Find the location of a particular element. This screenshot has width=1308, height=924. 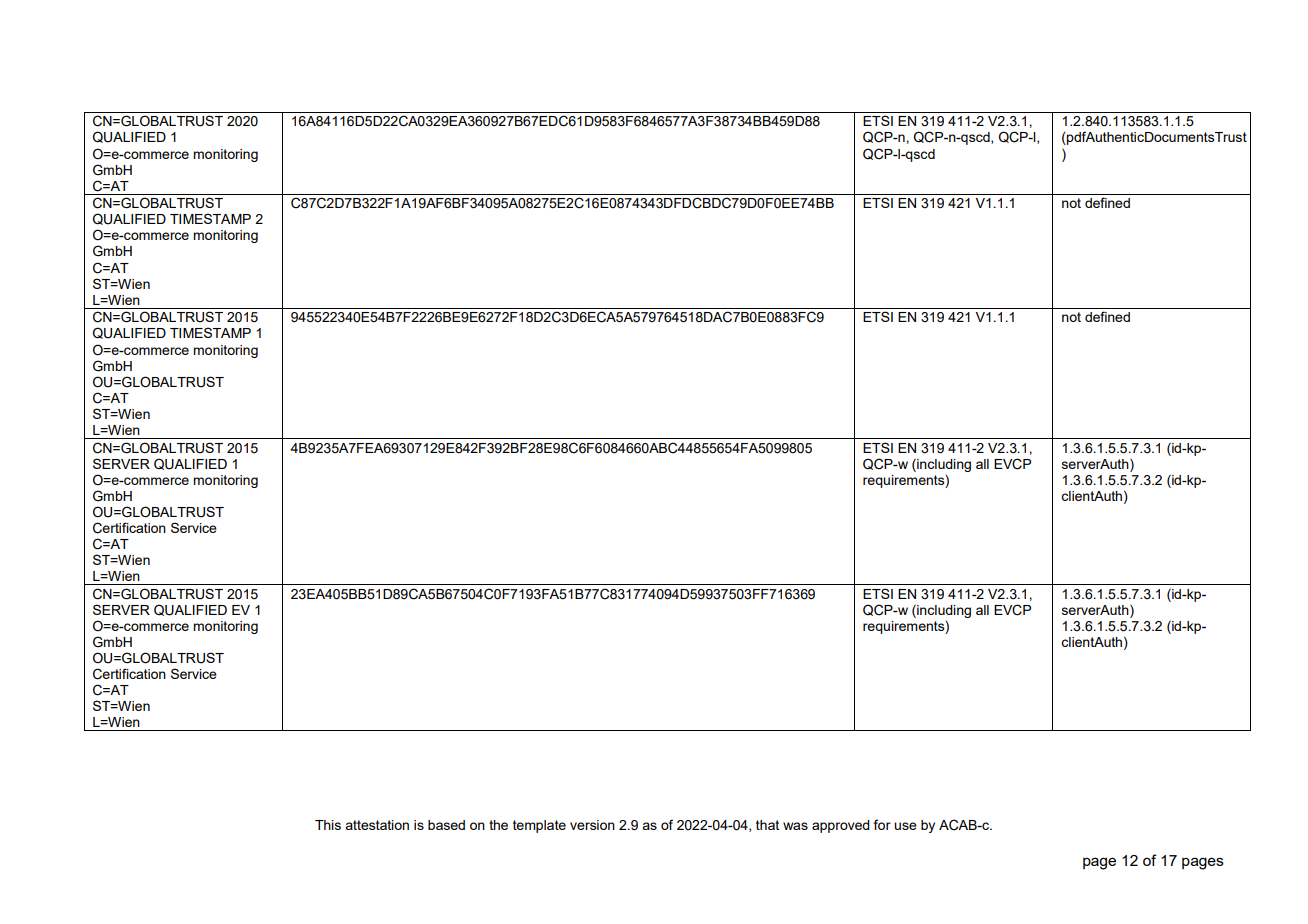

for is located at coordinates (882, 824).
